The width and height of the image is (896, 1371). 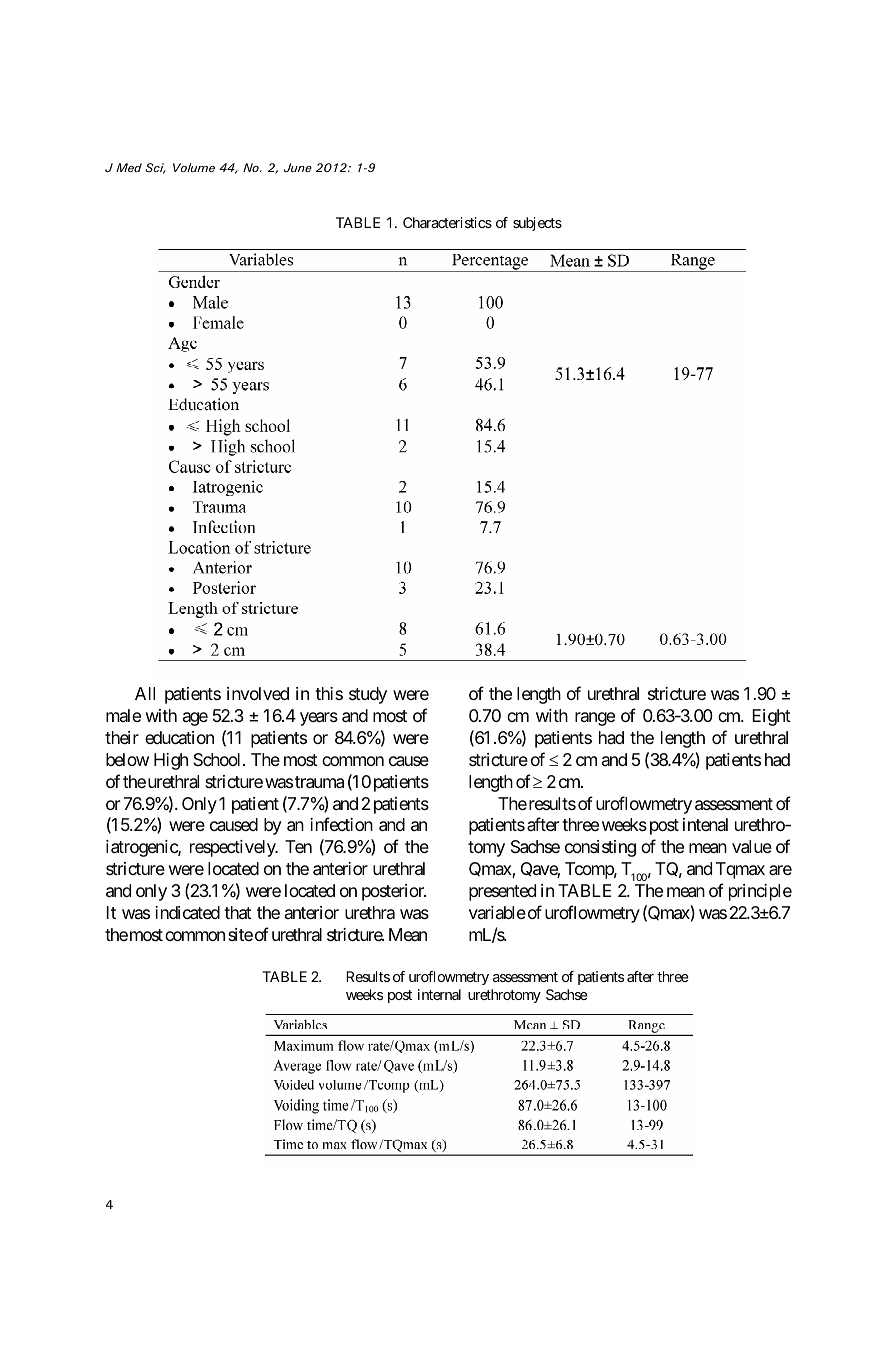 I want to click on value, so click(x=752, y=847).
